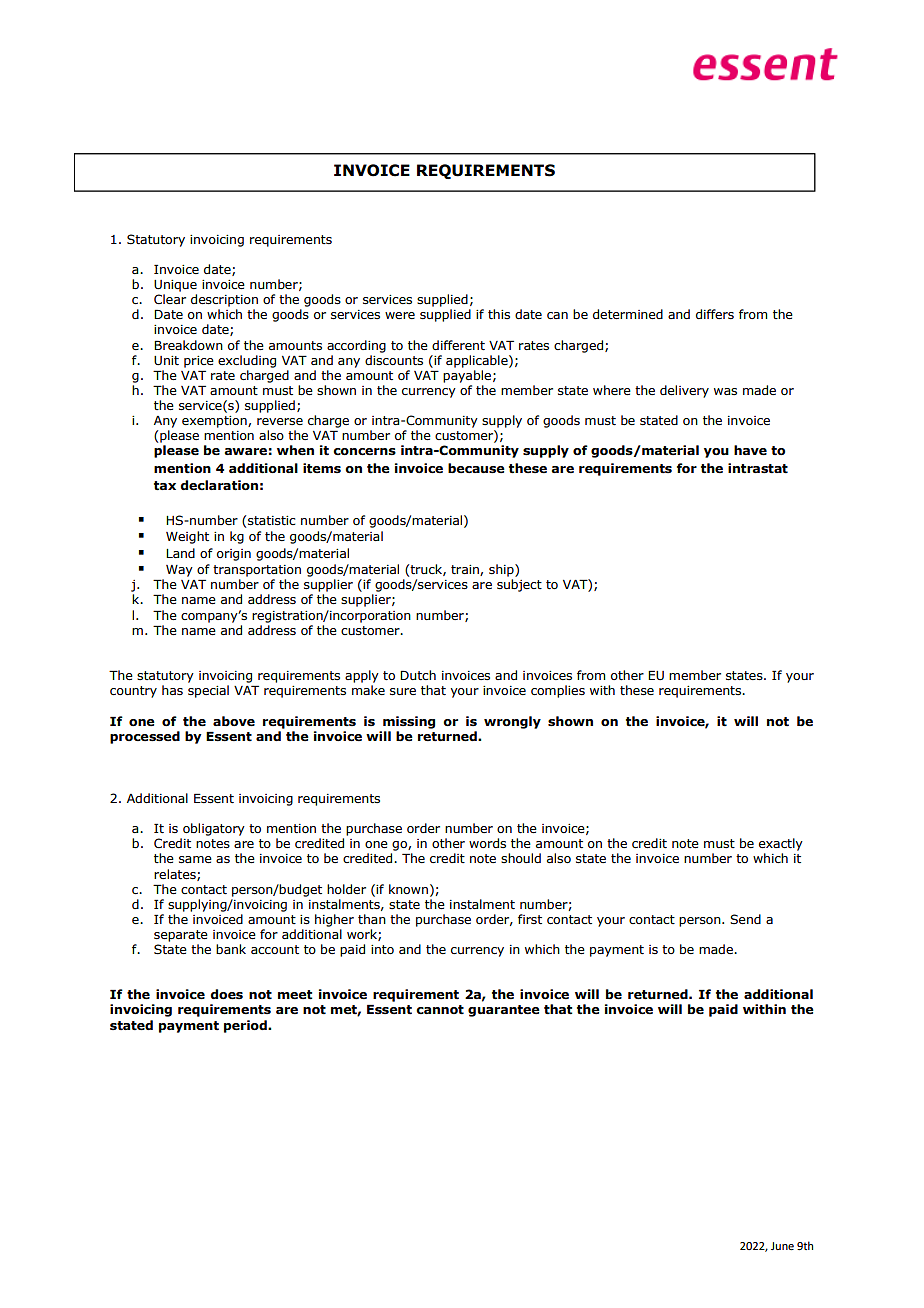 The width and height of the page is (924, 1308). What do you see at coordinates (179, 571) in the page?
I see `Way` at bounding box center [179, 571].
